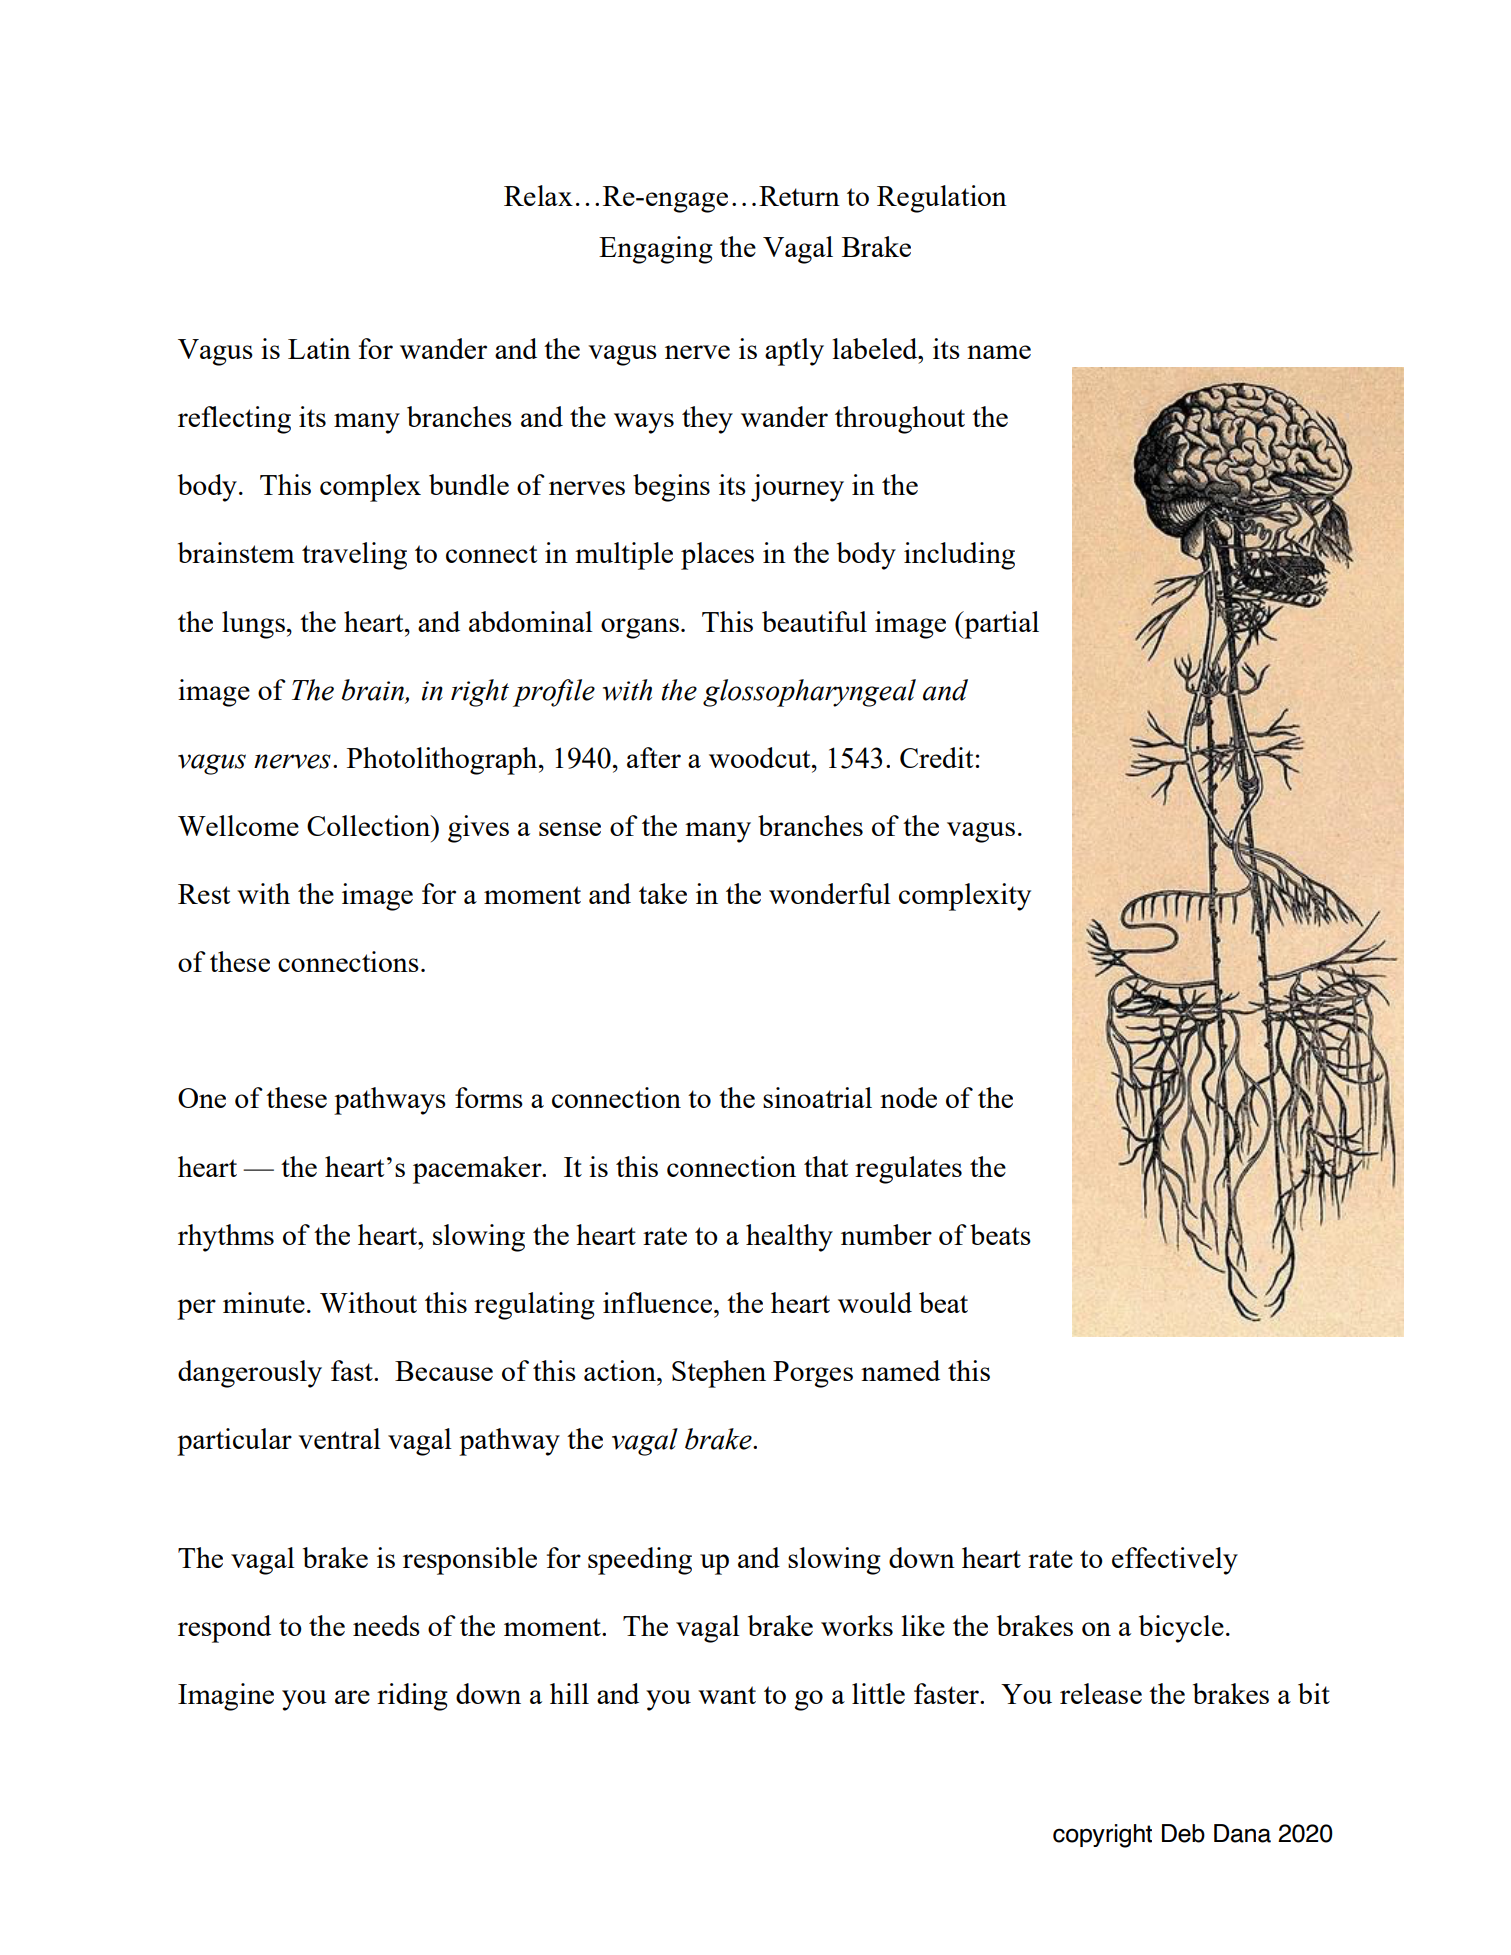 The image size is (1511, 1955). I want to click on are, so click(352, 1697).
